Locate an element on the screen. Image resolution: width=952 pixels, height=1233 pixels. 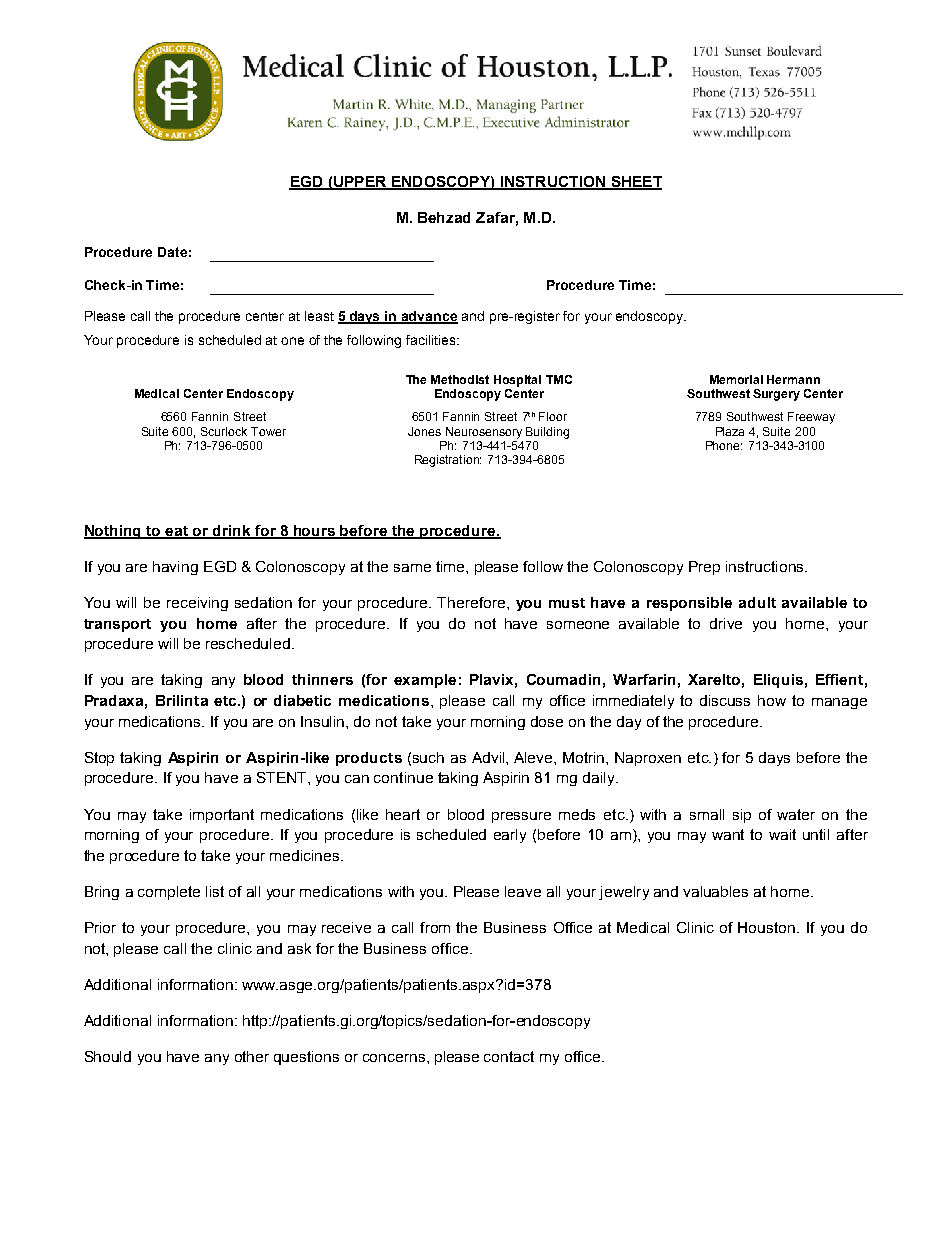
Memorial is located at coordinates (736, 379).
